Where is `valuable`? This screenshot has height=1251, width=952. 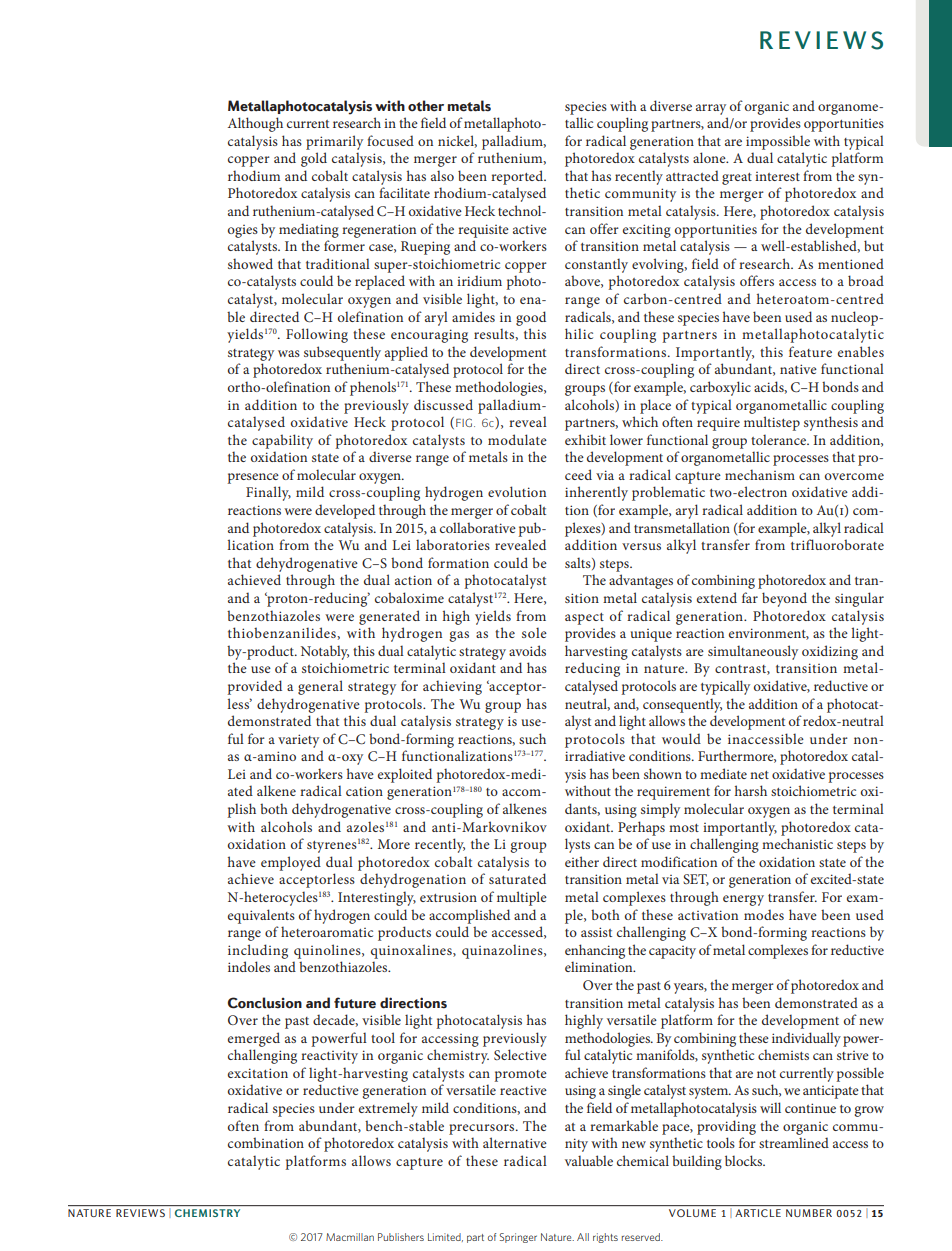 valuable is located at coordinates (589, 1160).
